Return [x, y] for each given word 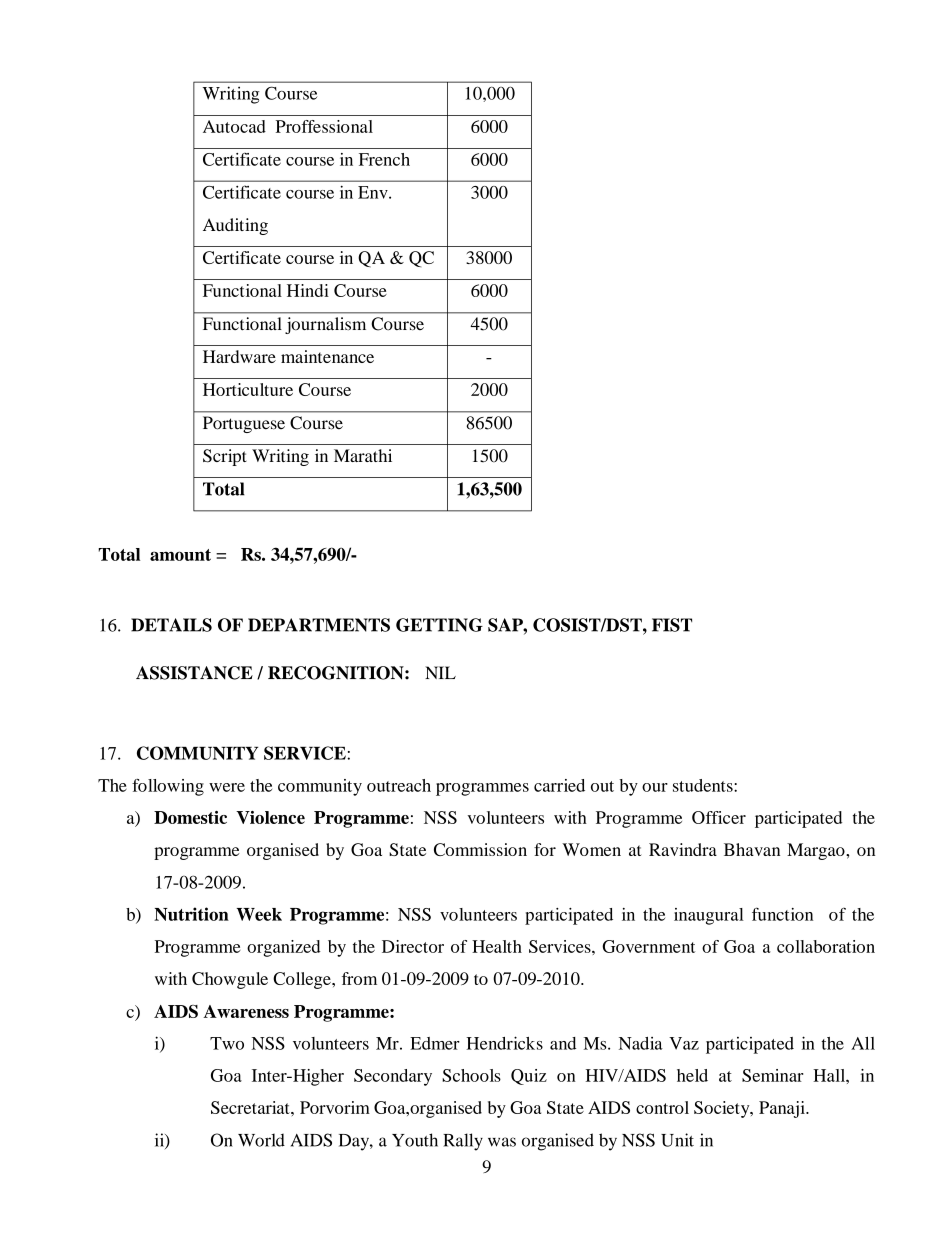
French [384, 159]
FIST [672, 625]
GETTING [439, 625]
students [704, 785]
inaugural [709, 916]
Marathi [363, 455]
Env [374, 192]
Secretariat [251, 1107]
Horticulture [248, 389]
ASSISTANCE [194, 673]
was [502, 1142]
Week [259, 914]
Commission [480, 849]
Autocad [234, 126]
